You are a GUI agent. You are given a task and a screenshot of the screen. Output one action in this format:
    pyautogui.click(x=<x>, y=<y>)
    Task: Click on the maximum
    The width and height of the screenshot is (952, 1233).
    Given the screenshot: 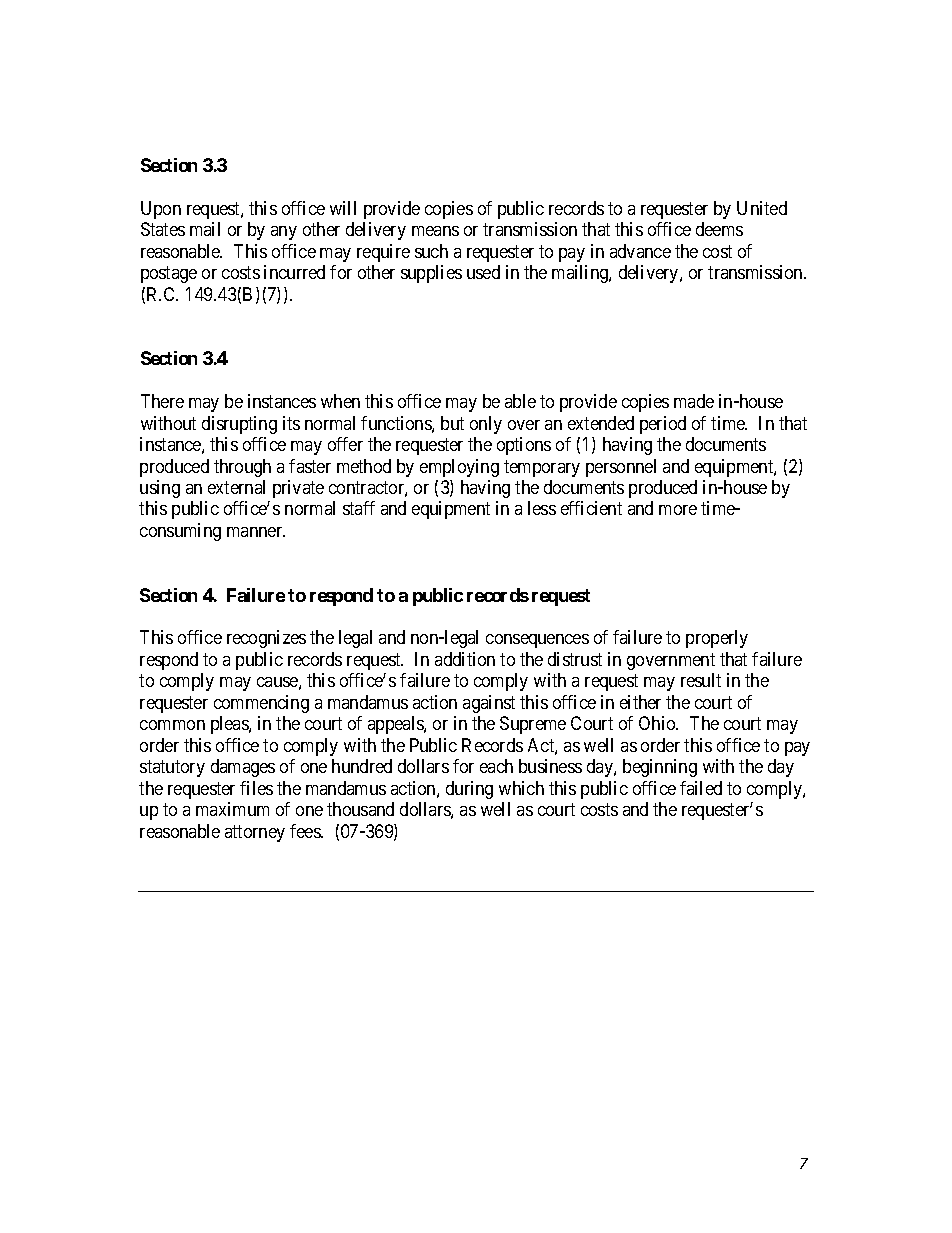 What is the action you would take?
    pyautogui.click(x=232, y=809)
